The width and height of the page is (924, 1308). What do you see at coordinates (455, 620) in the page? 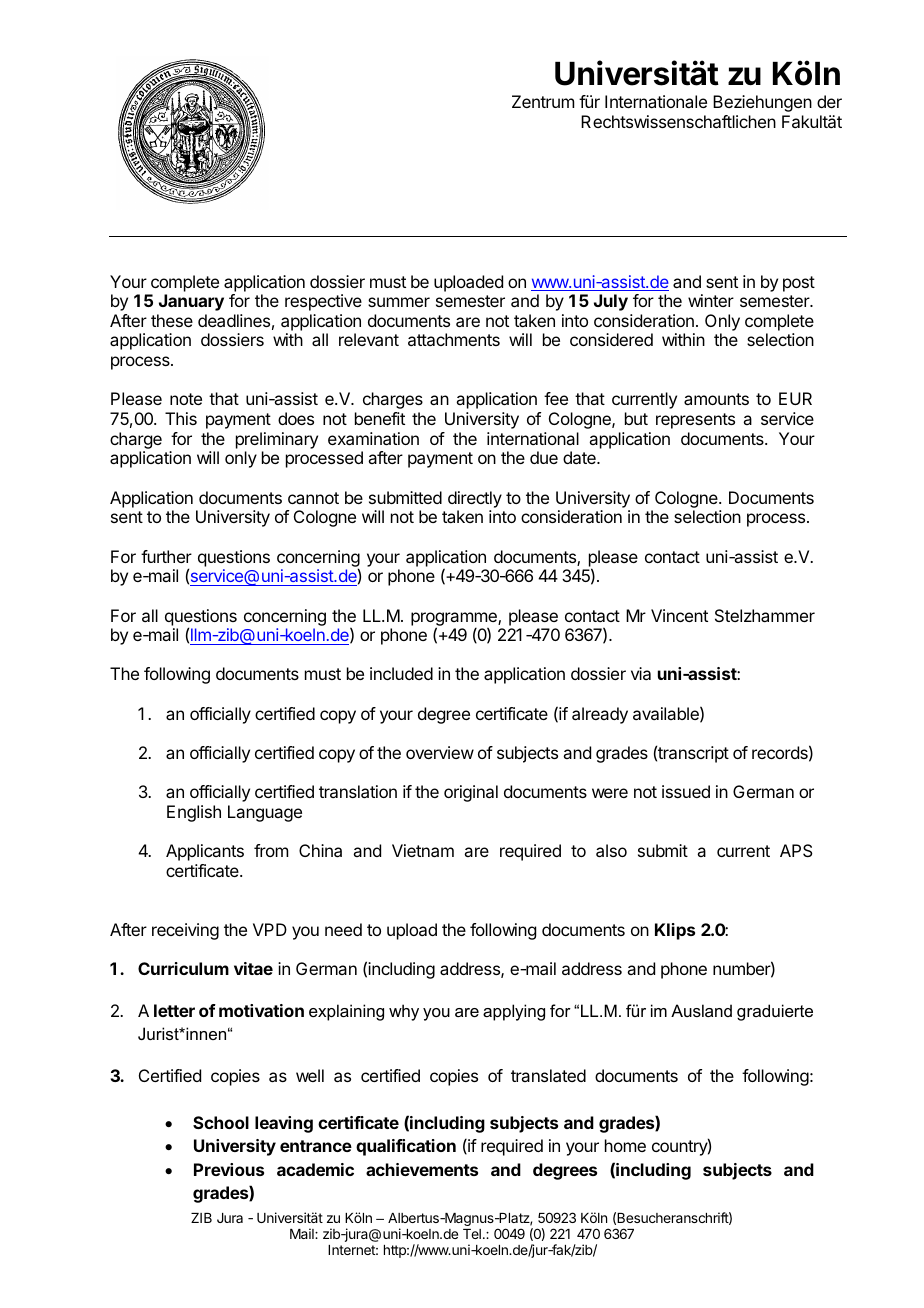
I see `programme` at bounding box center [455, 620].
